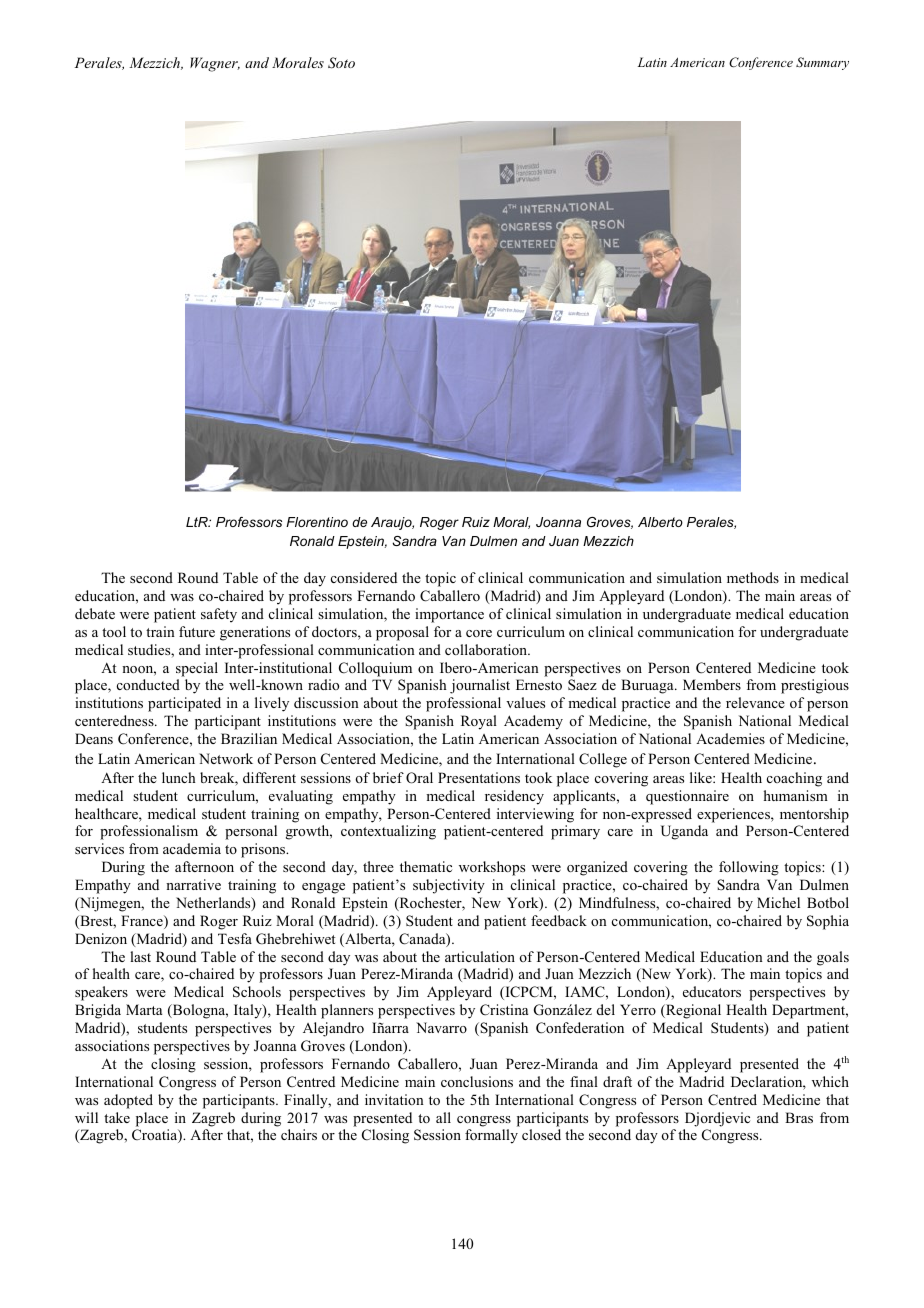  I want to click on methods, so click(753, 577).
